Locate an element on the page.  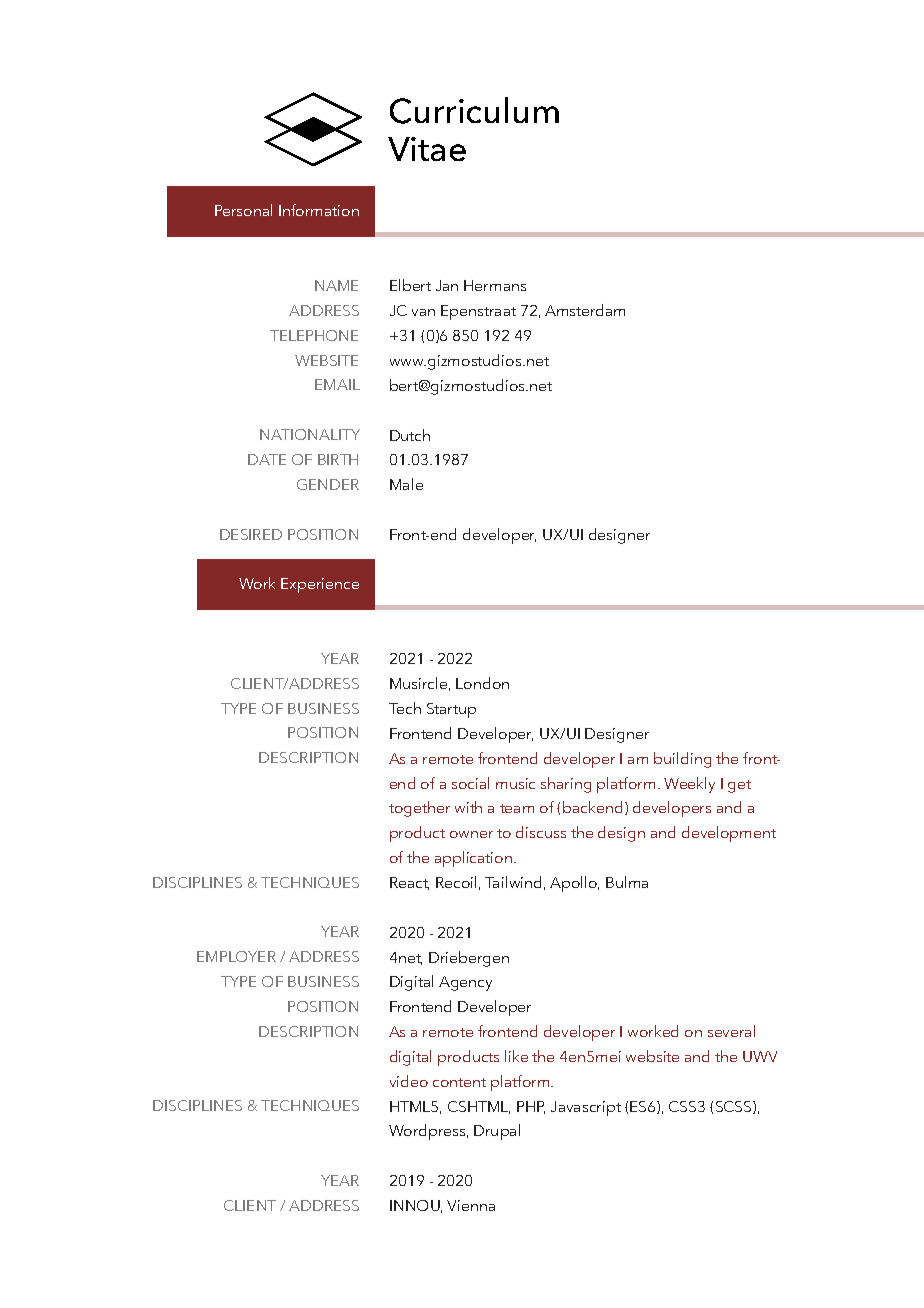
SCSS is located at coordinates (735, 1107).
